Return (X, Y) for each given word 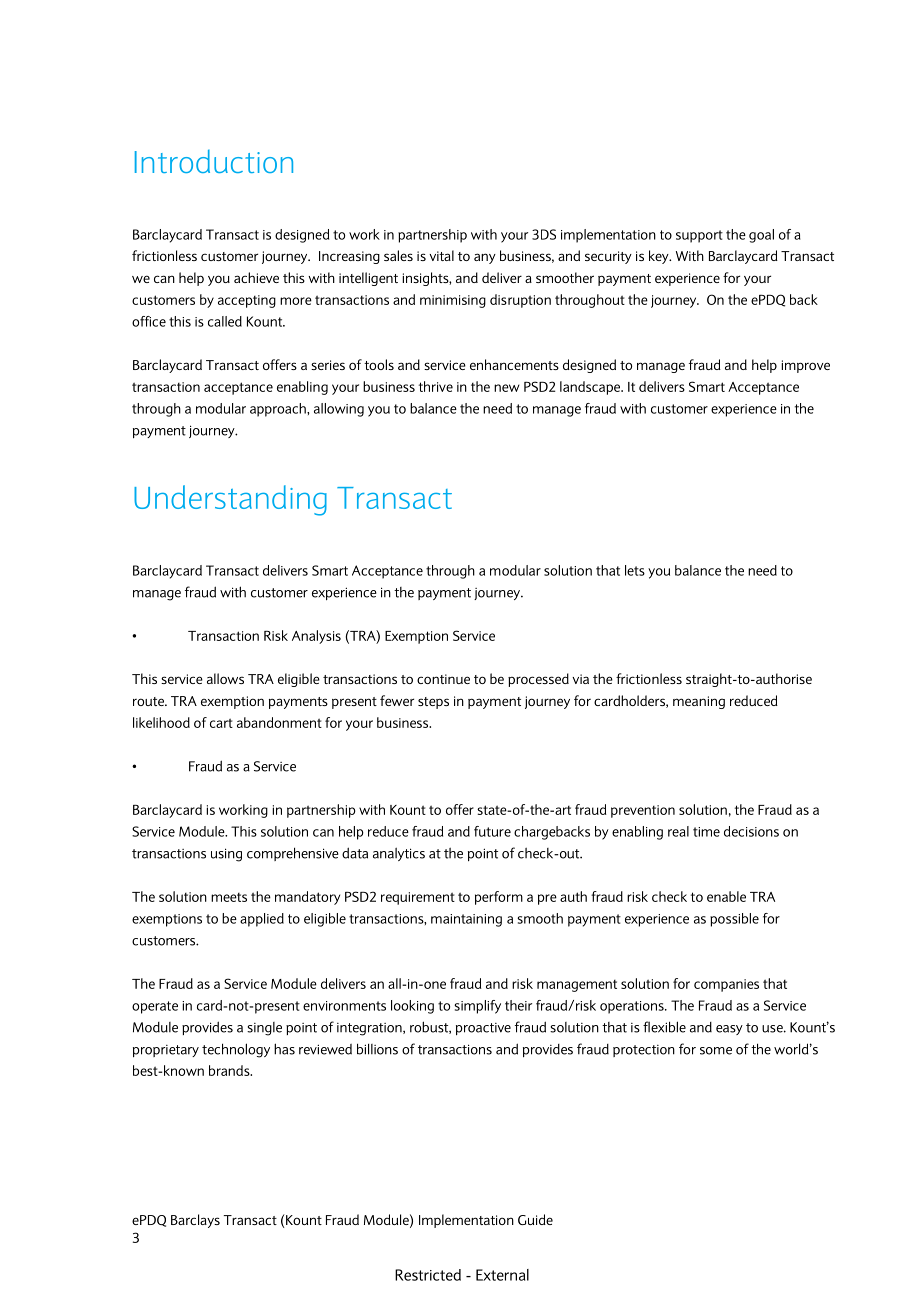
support (699, 236)
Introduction (214, 161)
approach (279, 410)
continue (443, 679)
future (492, 831)
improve (805, 366)
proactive (483, 1029)
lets (635, 570)
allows (225, 678)
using (226, 855)
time (706, 832)
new (507, 388)
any (485, 258)
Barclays (195, 1221)
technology (236, 1050)
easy (729, 1030)
